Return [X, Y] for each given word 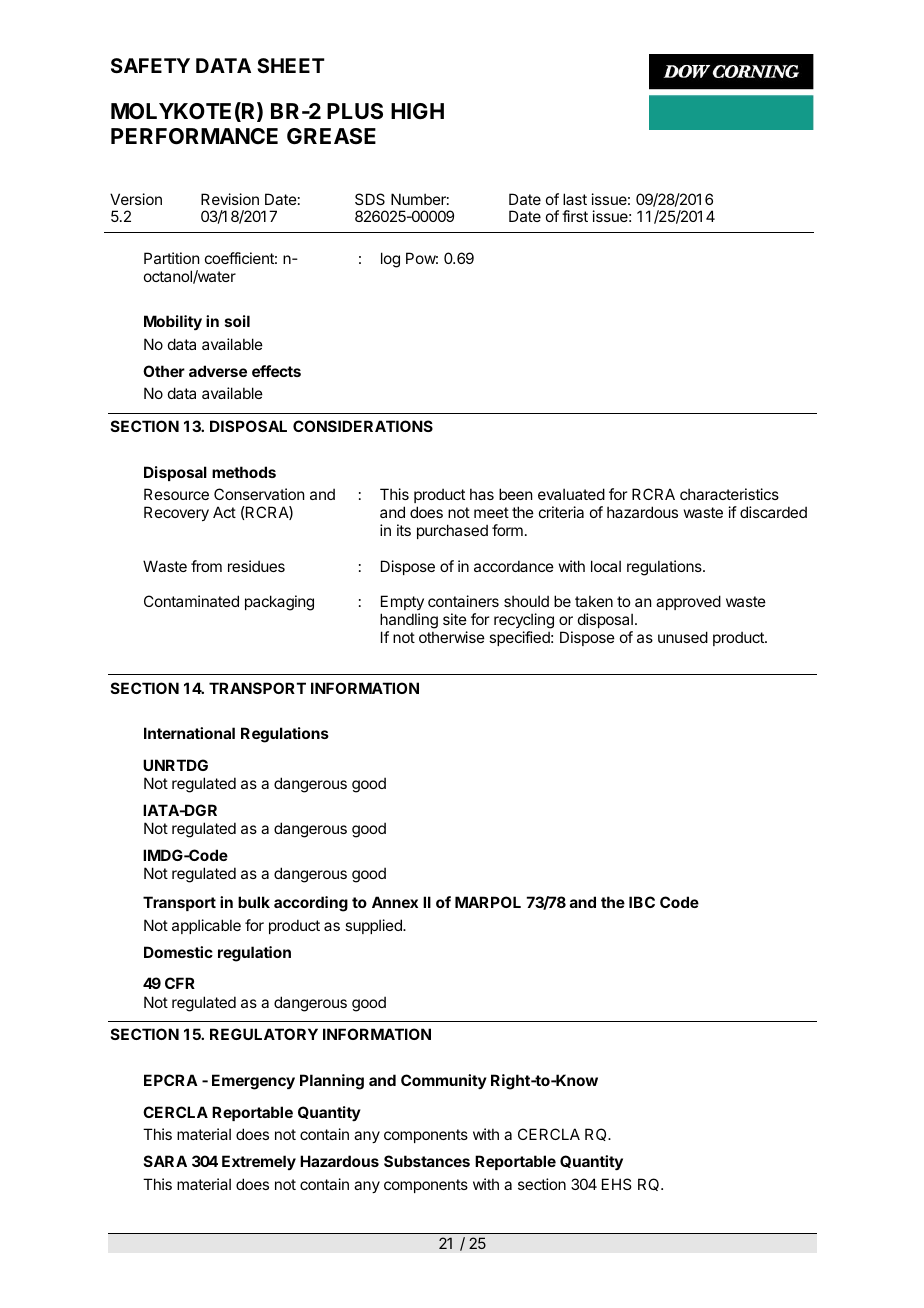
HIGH [417, 111]
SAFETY [150, 65]
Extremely [259, 1162]
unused [683, 637]
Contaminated [191, 601]
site [455, 619]
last [575, 199]
